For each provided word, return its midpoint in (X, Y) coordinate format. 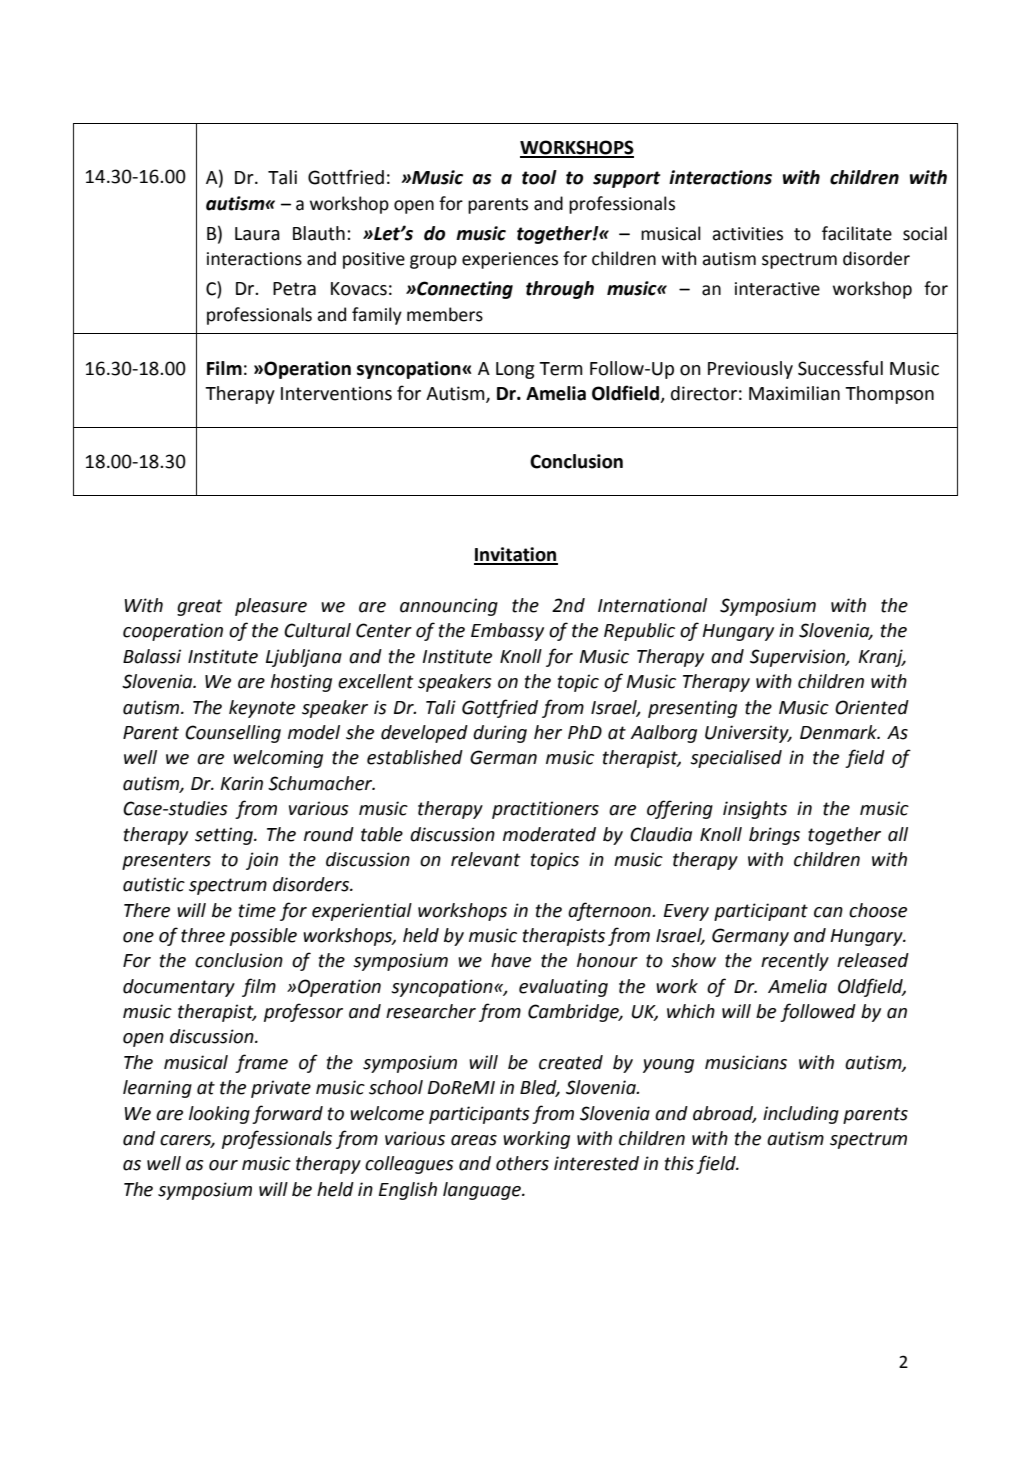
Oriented (872, 707)
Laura (257, 234)
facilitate (857, 233)
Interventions (336, 393)
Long (515, 370)
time (257, 910)
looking (219, 1115)
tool (539, 177)
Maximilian (794, 393)
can (828, 912)
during (500, 734)
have (511, 960)
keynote (262, 709)
